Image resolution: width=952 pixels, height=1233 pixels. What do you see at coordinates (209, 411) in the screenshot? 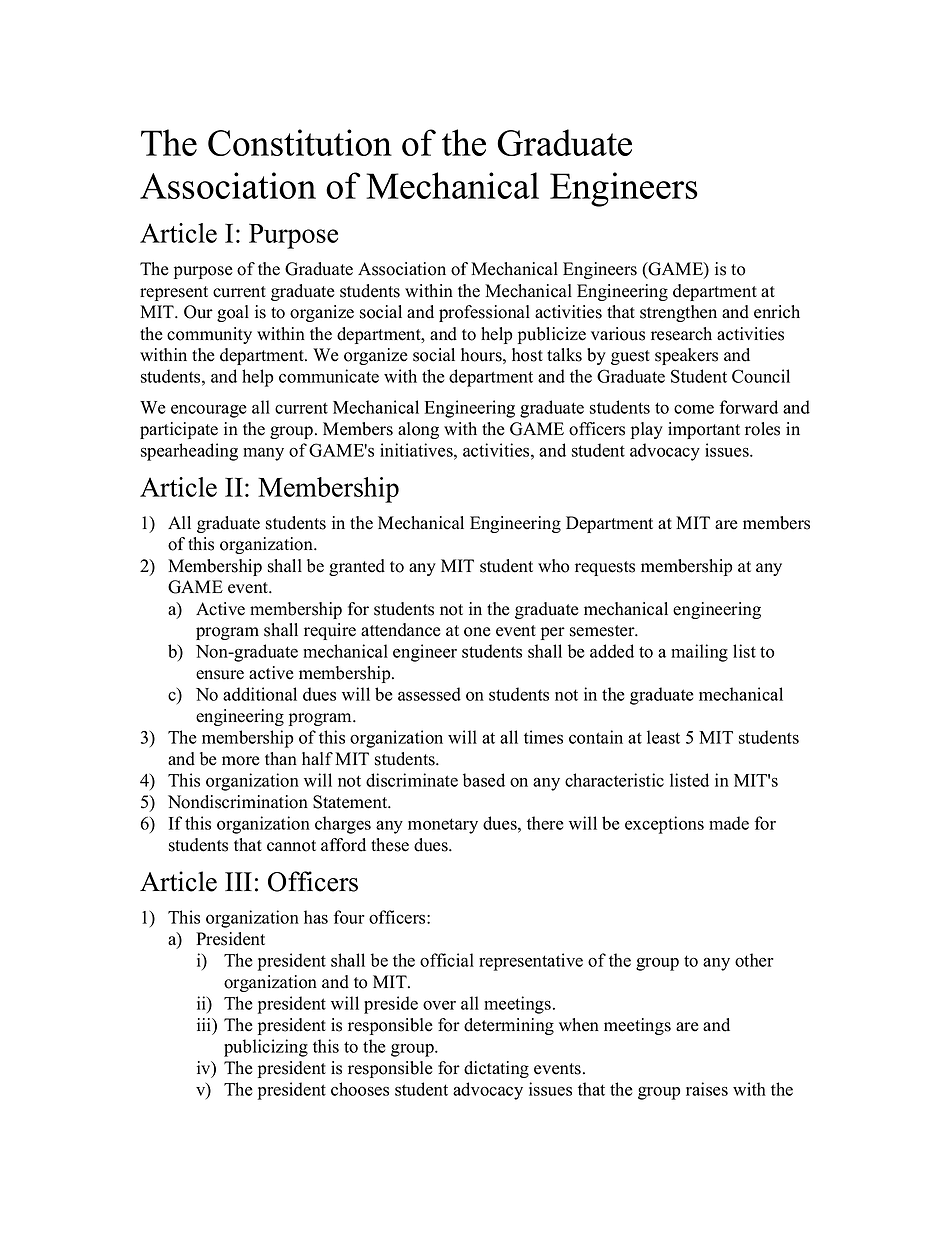
I see `encourage` at bounding box center [209, 411].
